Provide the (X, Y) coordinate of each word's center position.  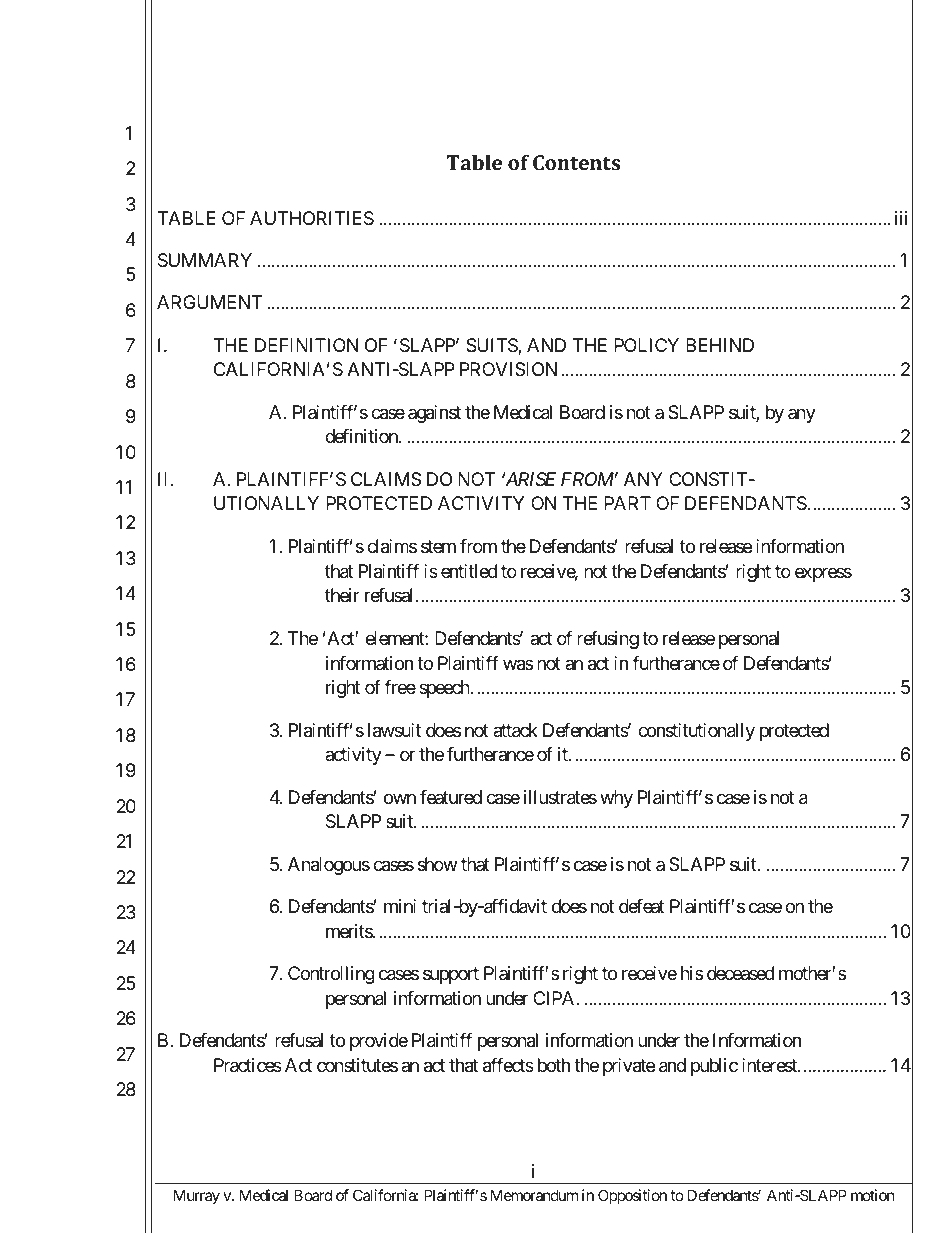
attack (515, 730)
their (342, 595)
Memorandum (534, 1195)
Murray (197, 1196)
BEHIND (720, 345)
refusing (608, 640)
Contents (576, 162)
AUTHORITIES (312, 218)
